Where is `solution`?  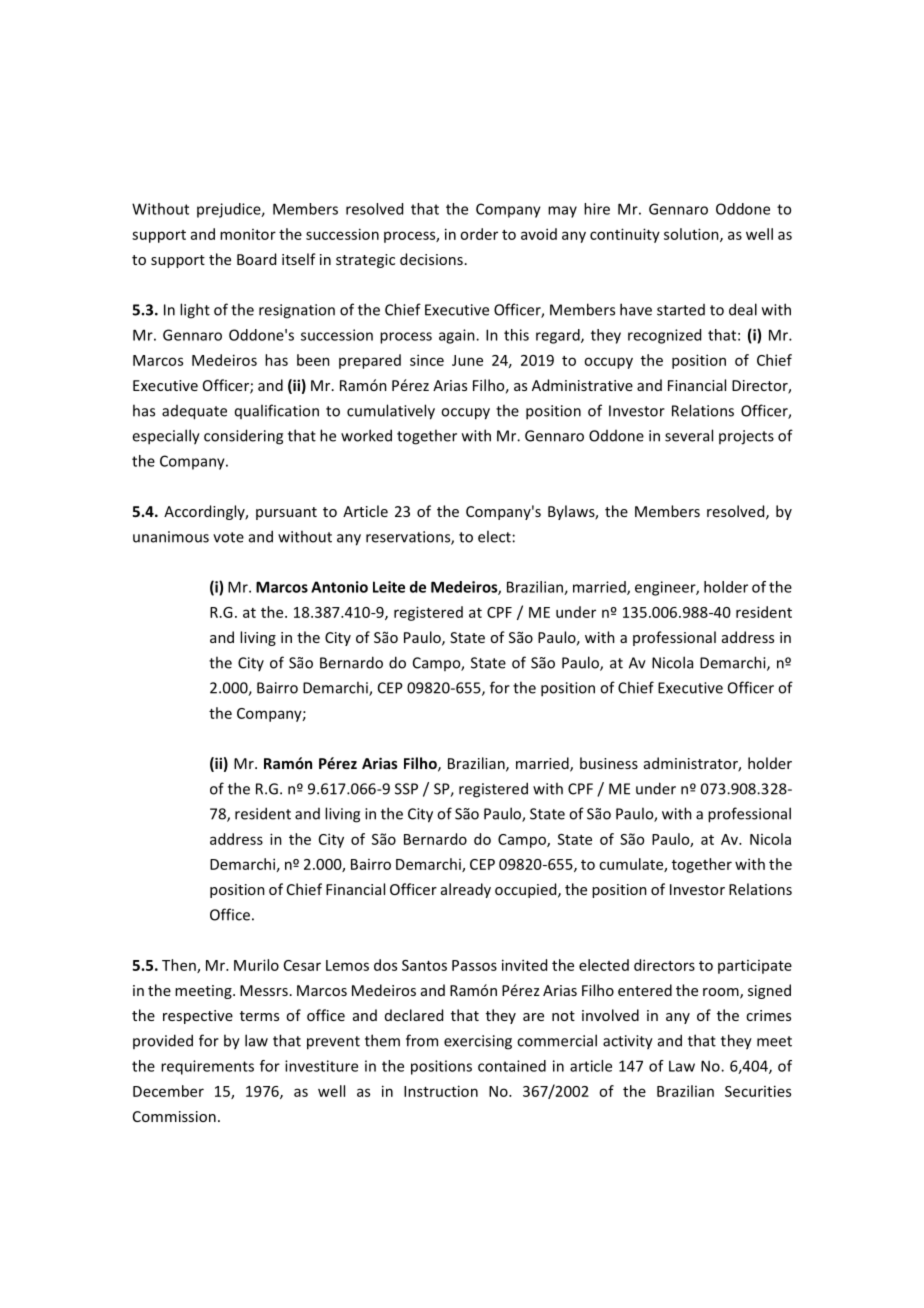 solution is located at coordinates (692, 235).
